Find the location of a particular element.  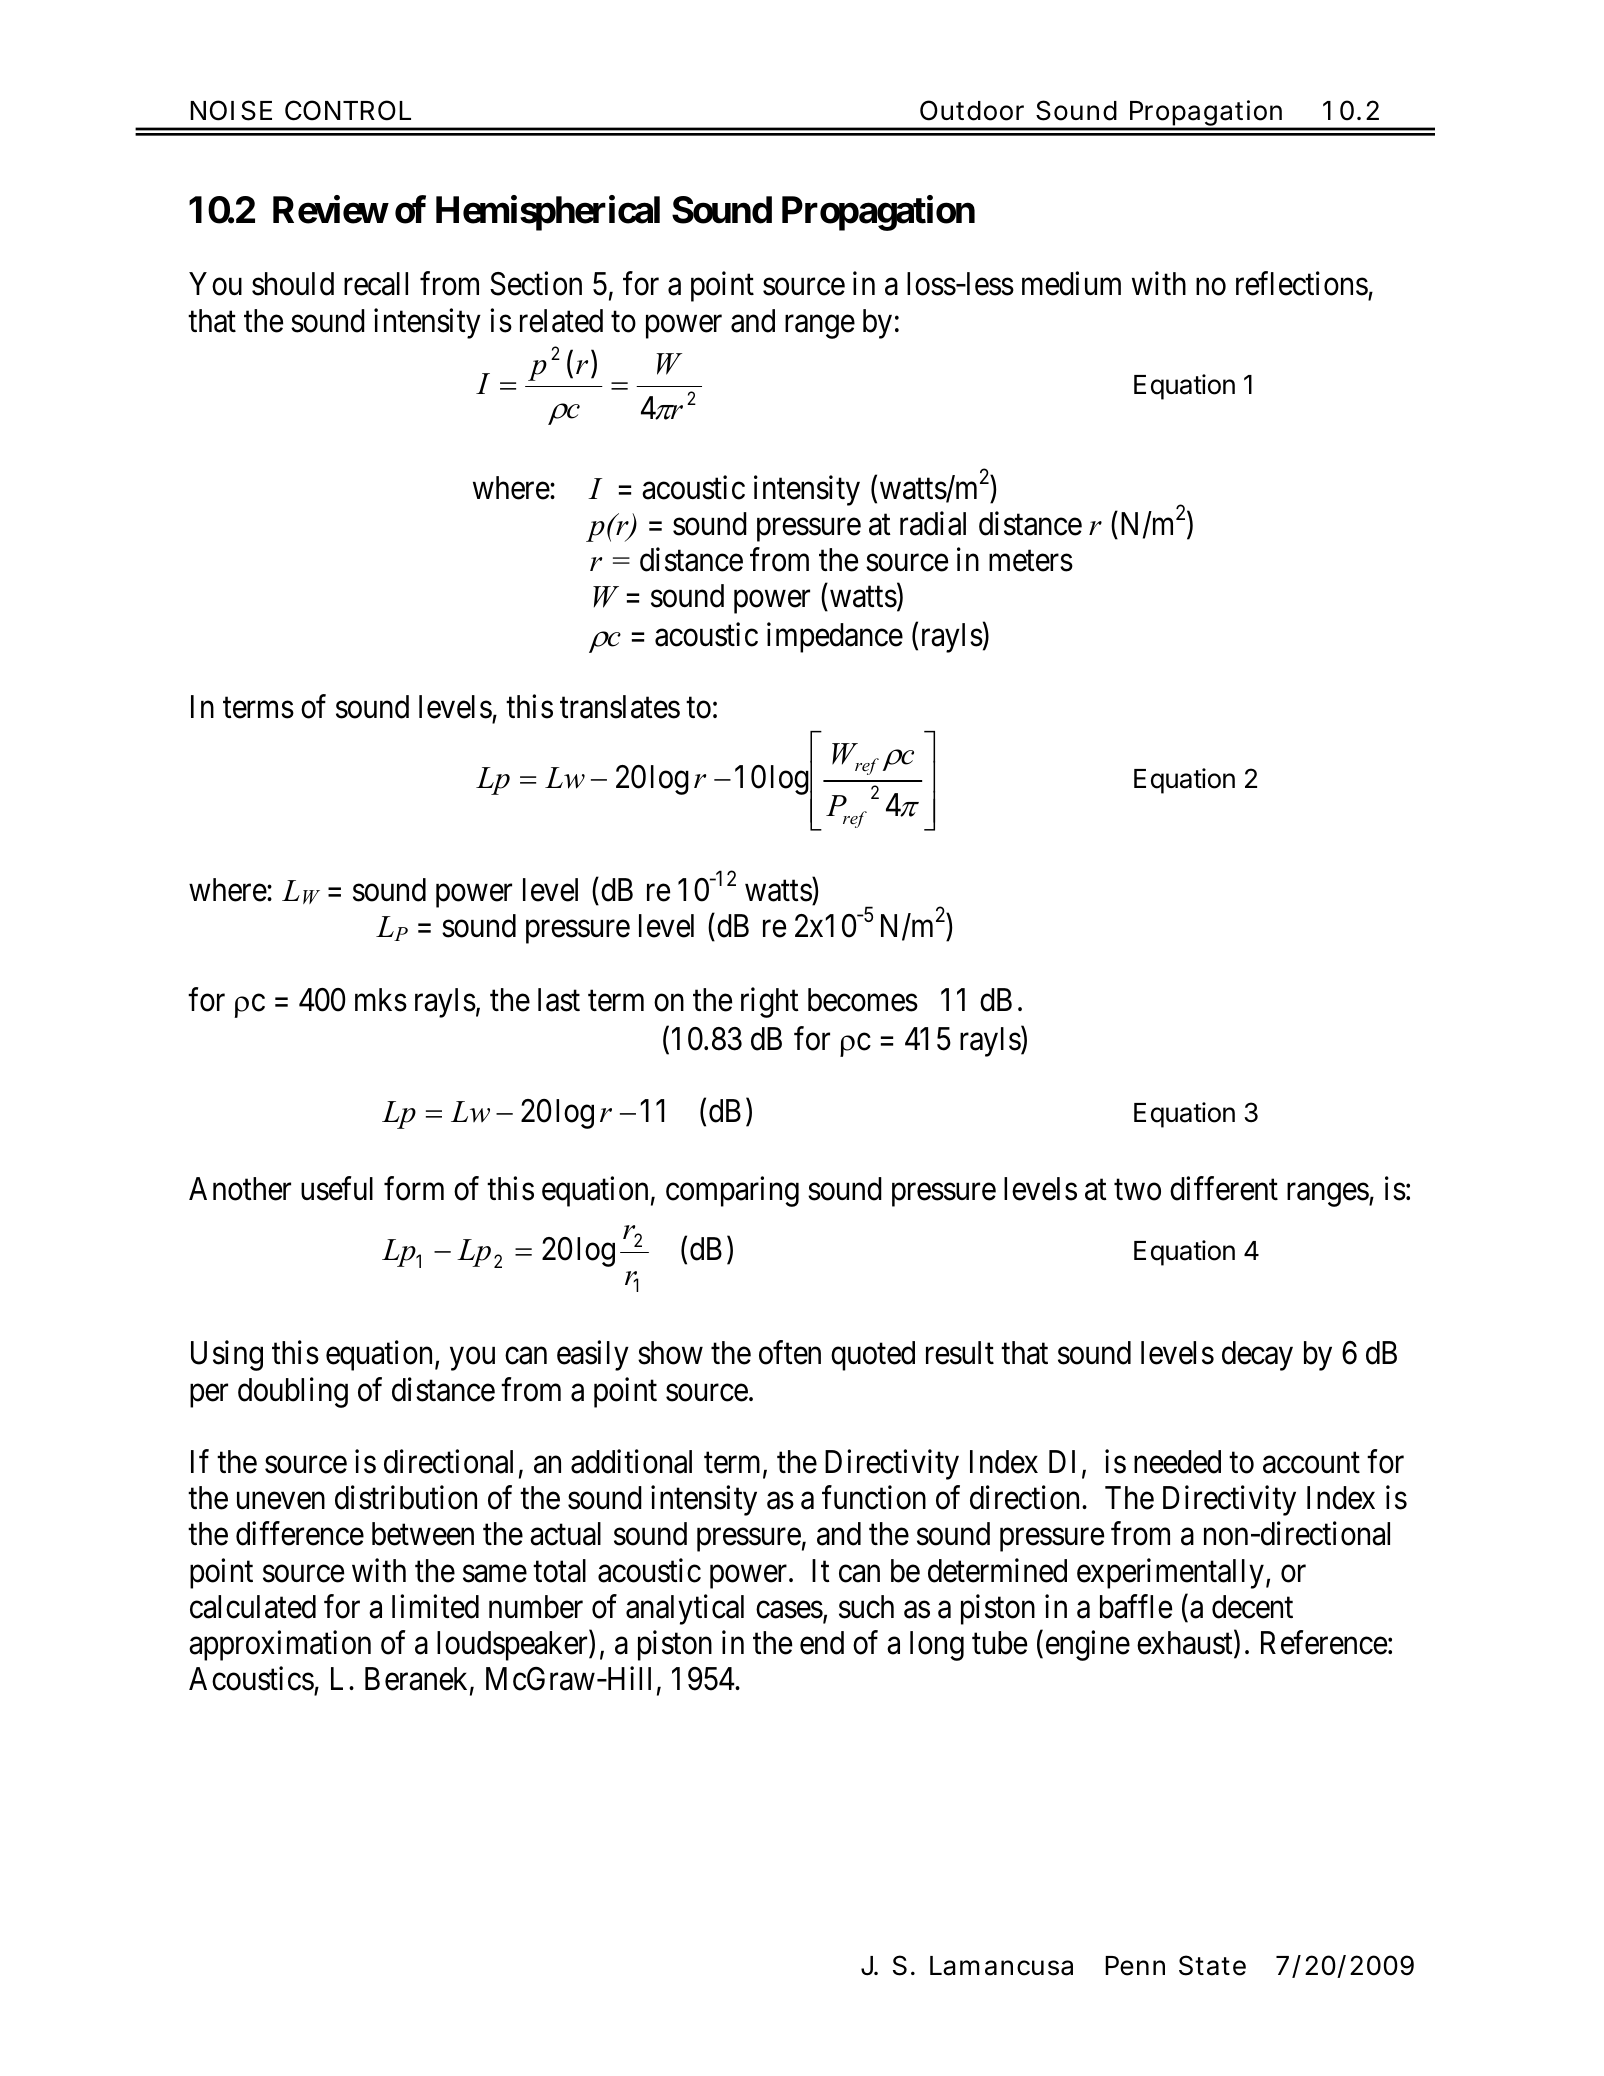

medium is located at coordinates (1071, 284).
